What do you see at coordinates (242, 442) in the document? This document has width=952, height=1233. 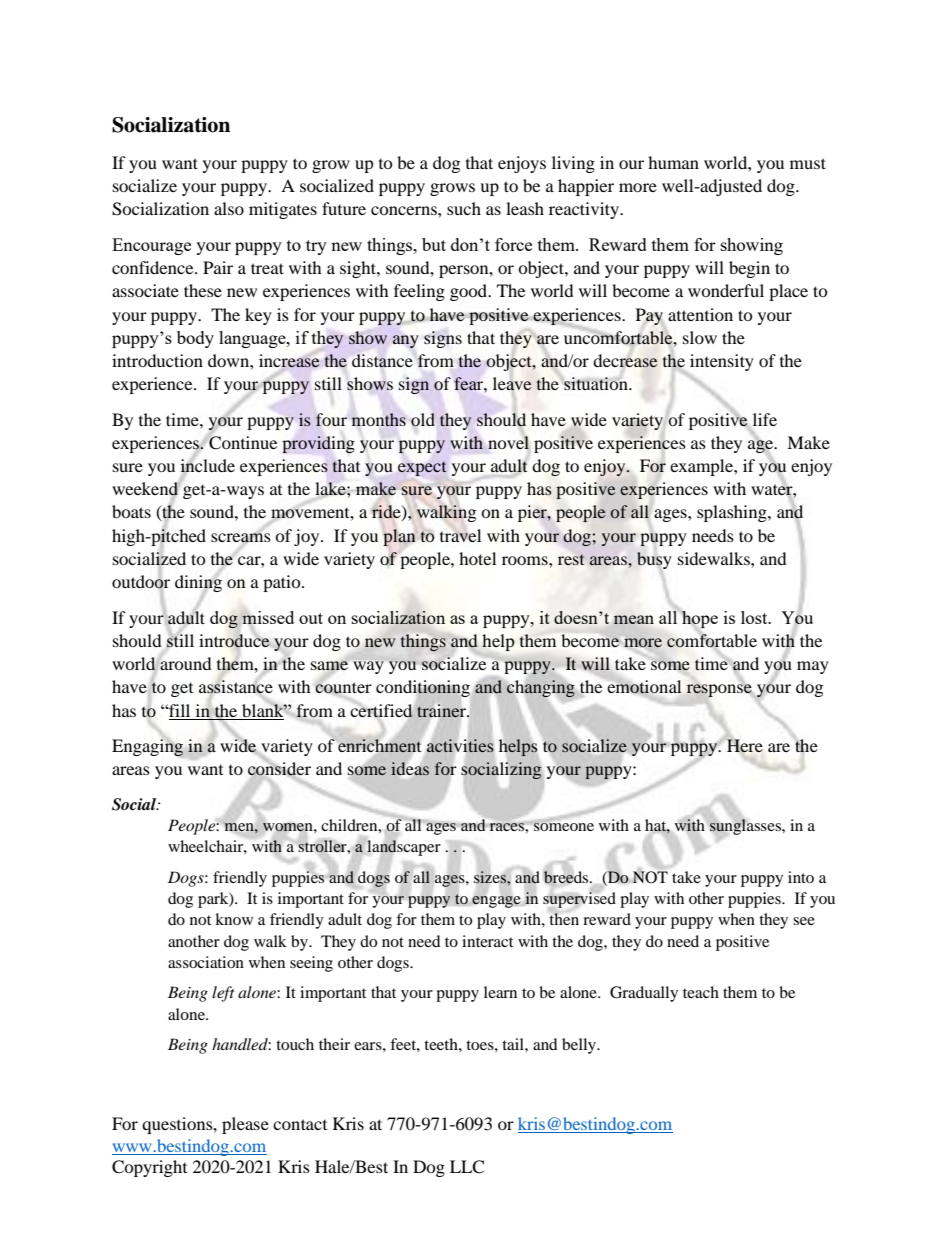 I see `Continue` at bounding box center [242, 442].
